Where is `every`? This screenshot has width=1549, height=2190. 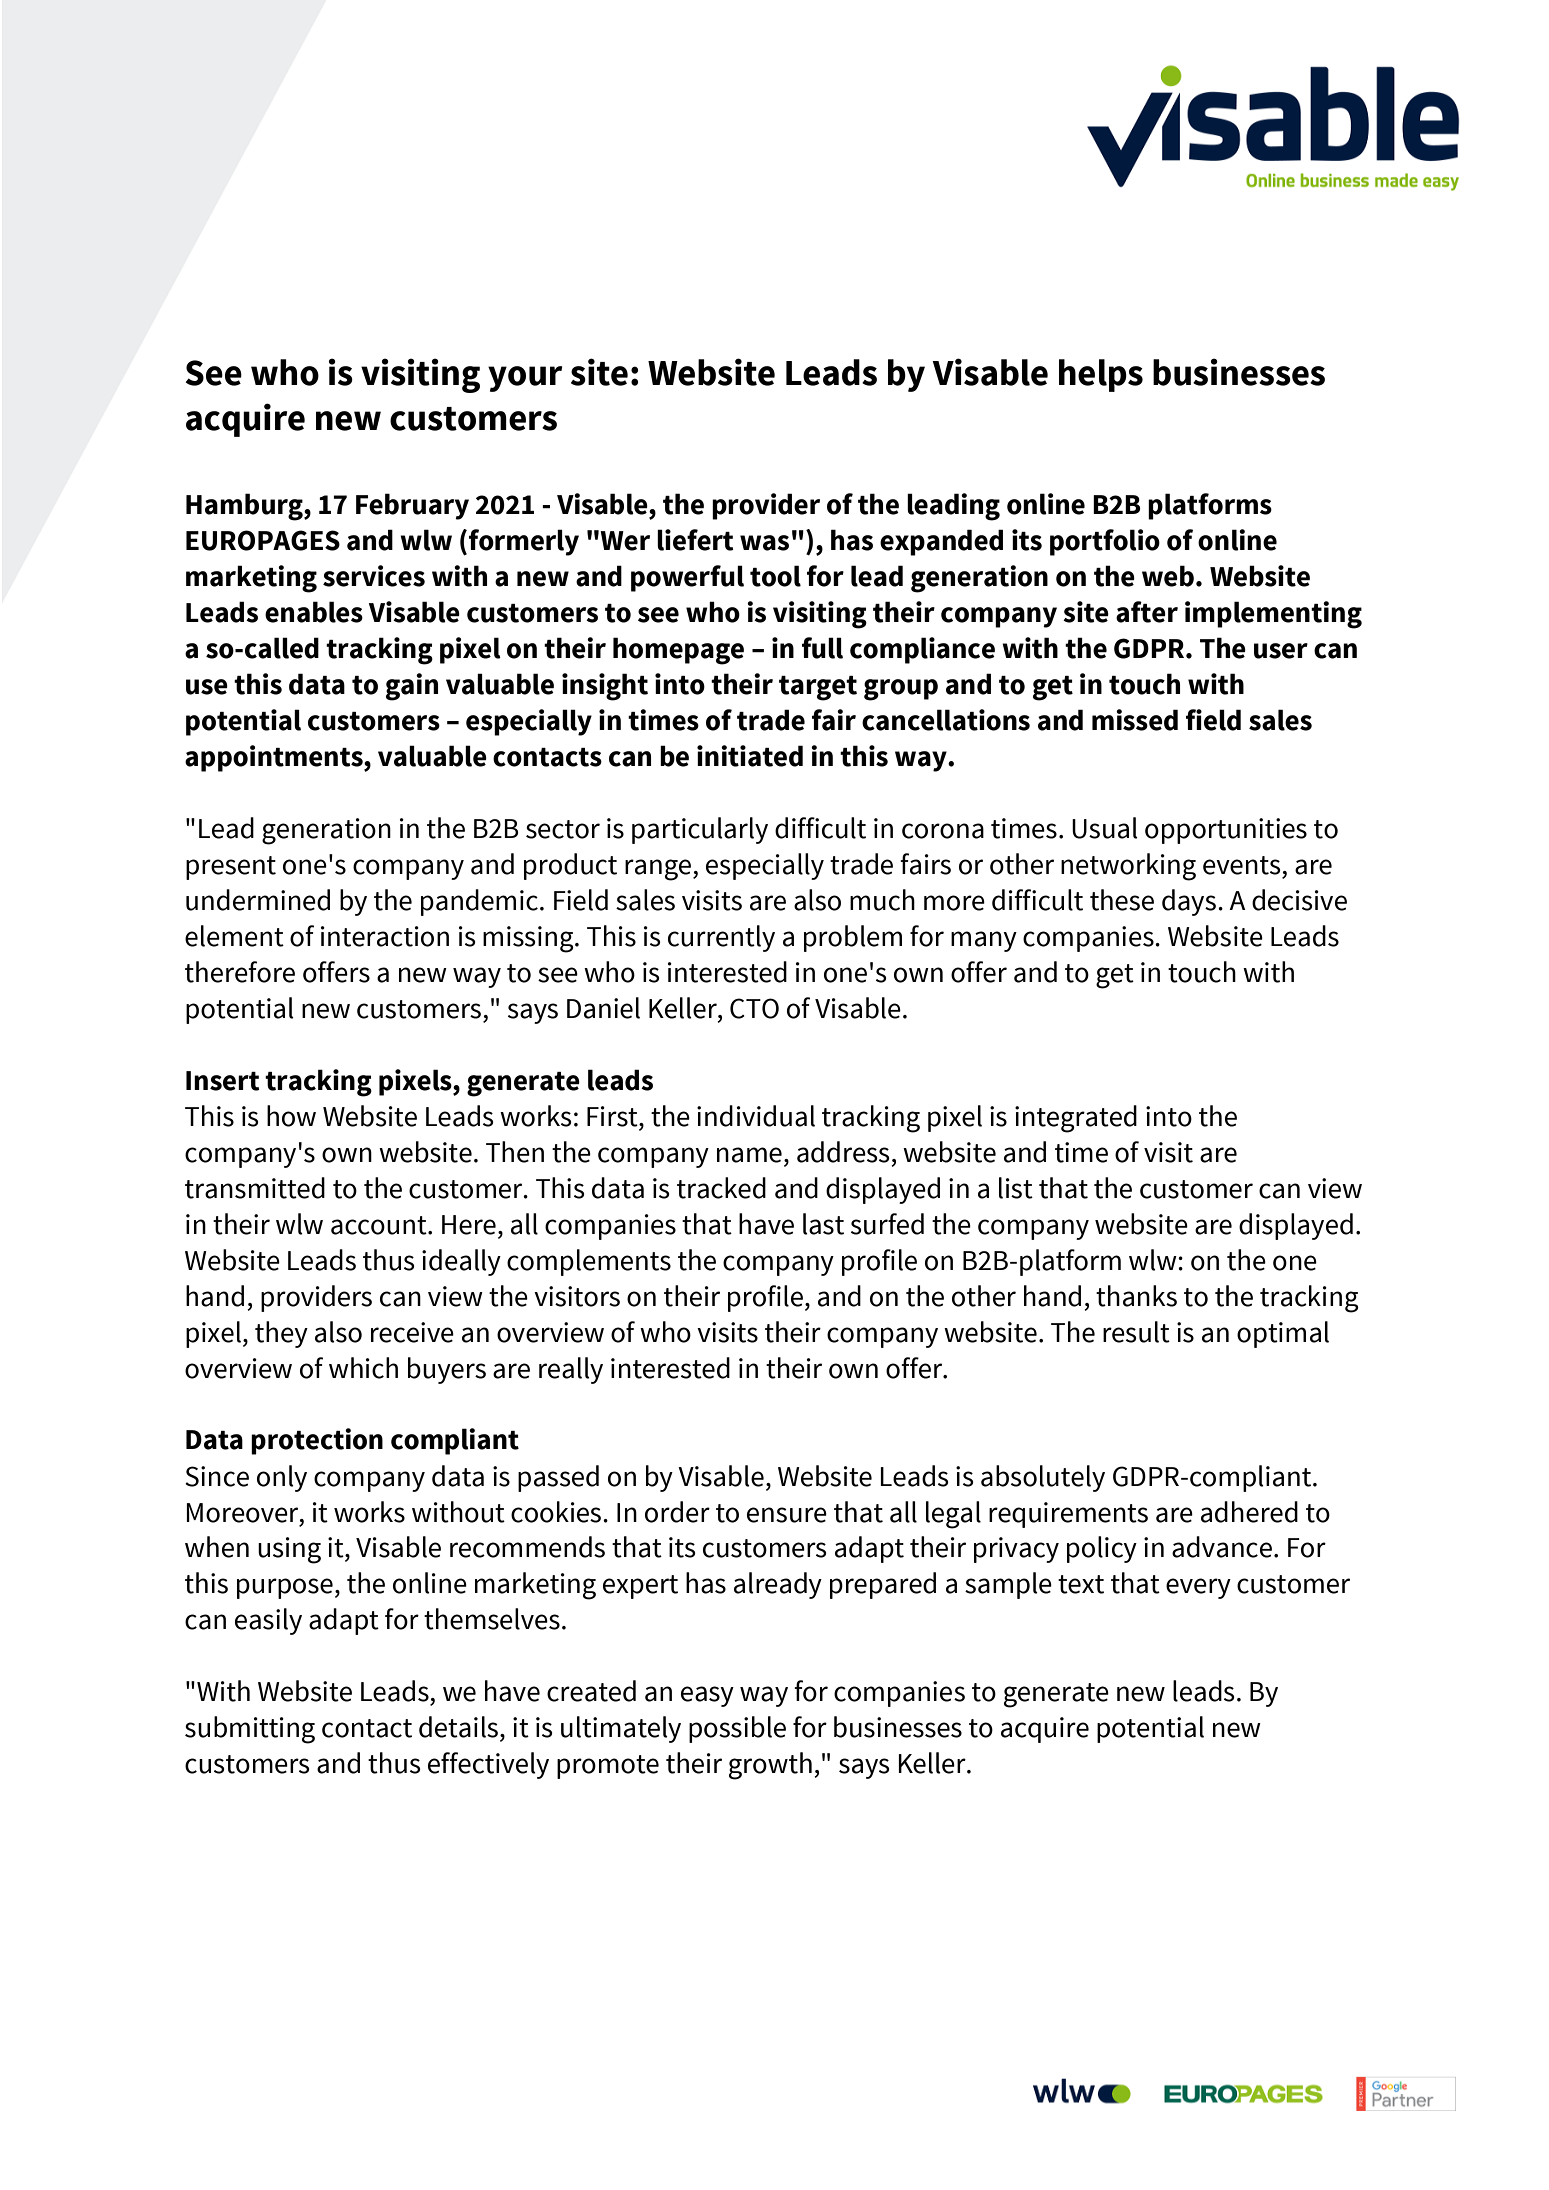
every is located at coordinates (1198, 1588).
